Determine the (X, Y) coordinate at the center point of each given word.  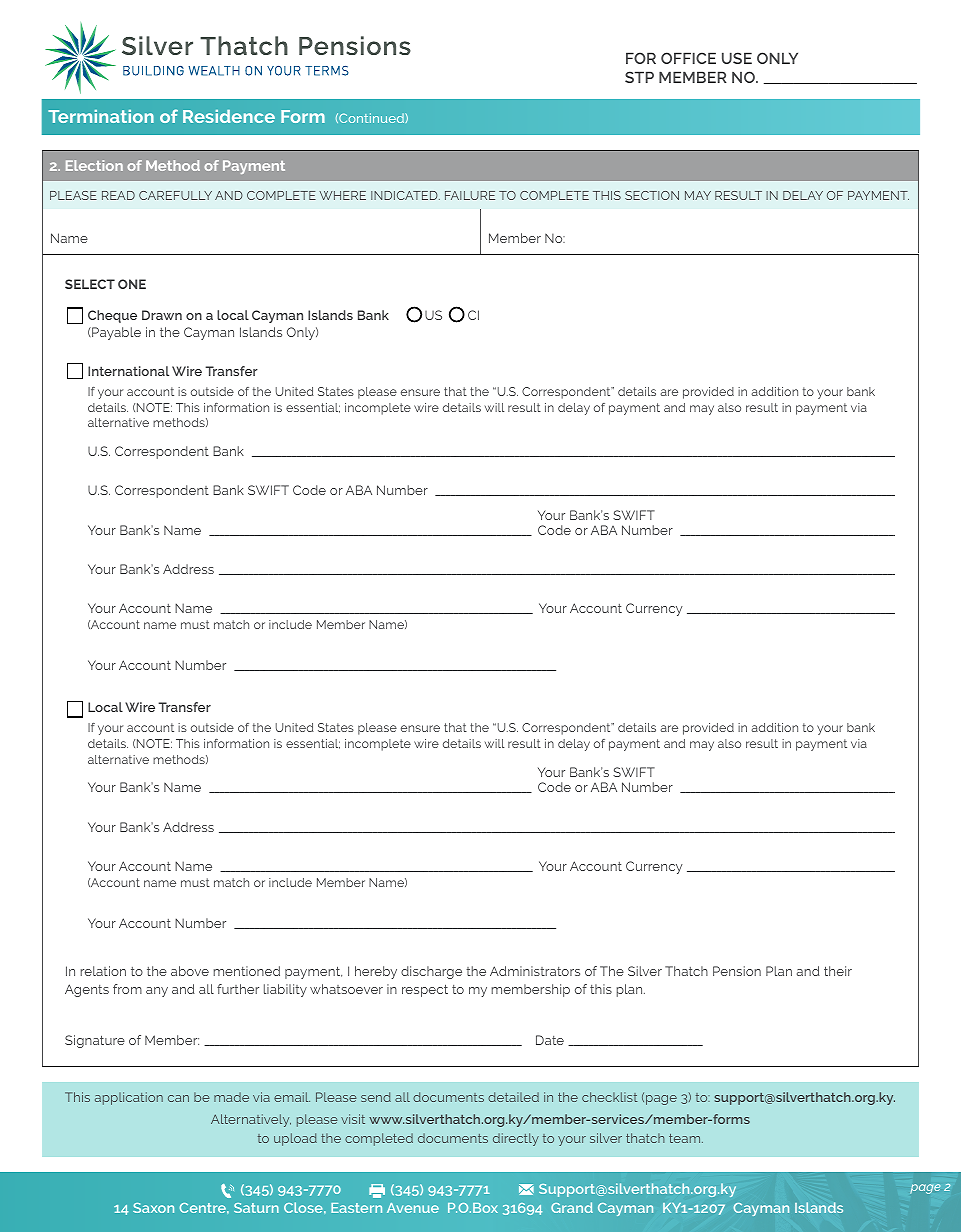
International (128, 371)
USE (737, 58)
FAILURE (470, 195)
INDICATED (405, 195)
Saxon (153, 1208)
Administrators (535, 971)
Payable (115, 333)
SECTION (652, 195)
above (190, 971)
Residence (229, 116)
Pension (737, 971)
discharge (431, 972)
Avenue (413, 1208)
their (838, 971)
